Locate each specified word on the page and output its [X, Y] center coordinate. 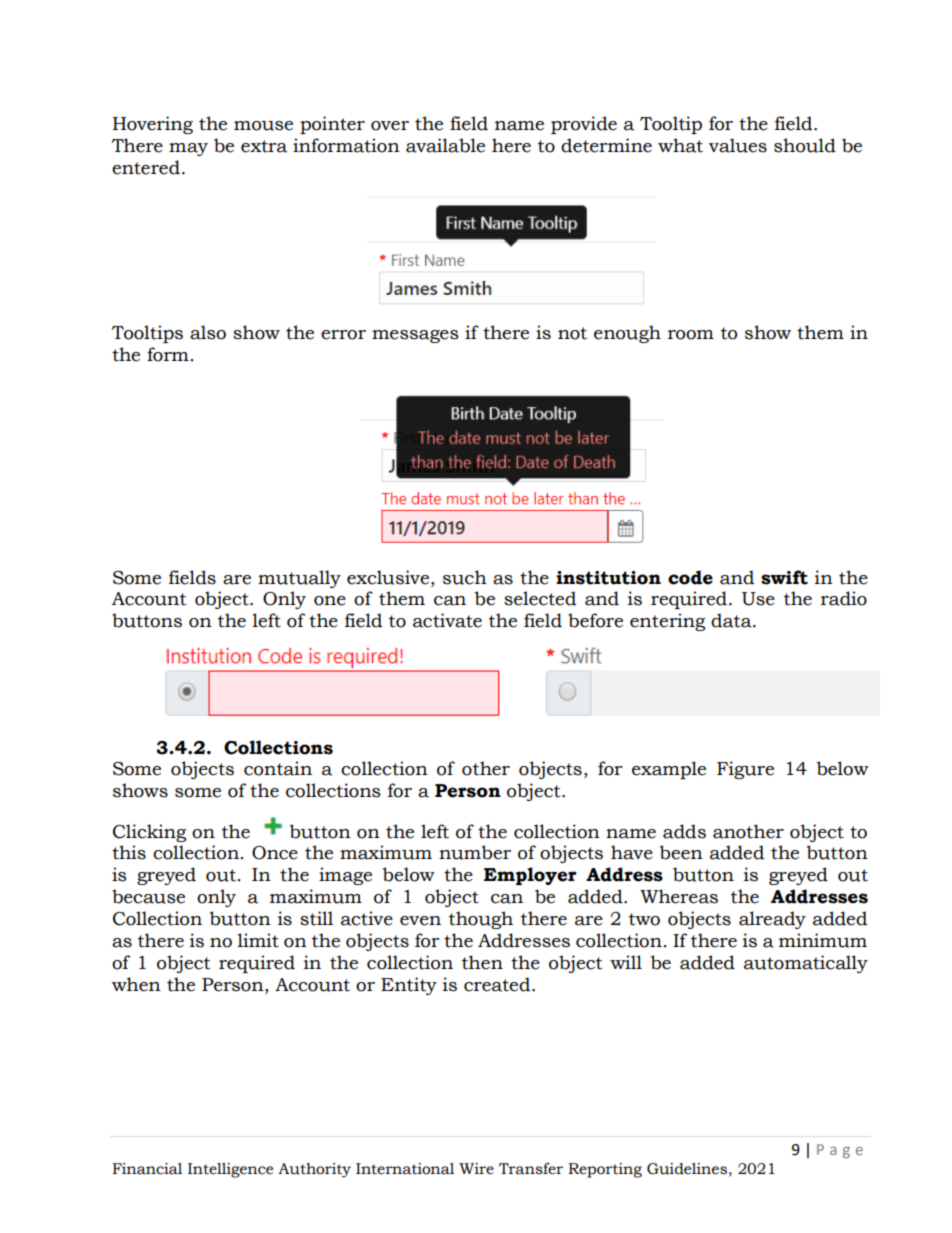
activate [447, 620]
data [732, 620]
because [148, 896]
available [445, 145]
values [738, 145]
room [691, 335]
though [481, 920]
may [188, 149]
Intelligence [230, 1170]
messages [415, 336]
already [772, 920]
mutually [299, 579]
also [208, 332]
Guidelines [687, 1169]
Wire [476, 1169]
